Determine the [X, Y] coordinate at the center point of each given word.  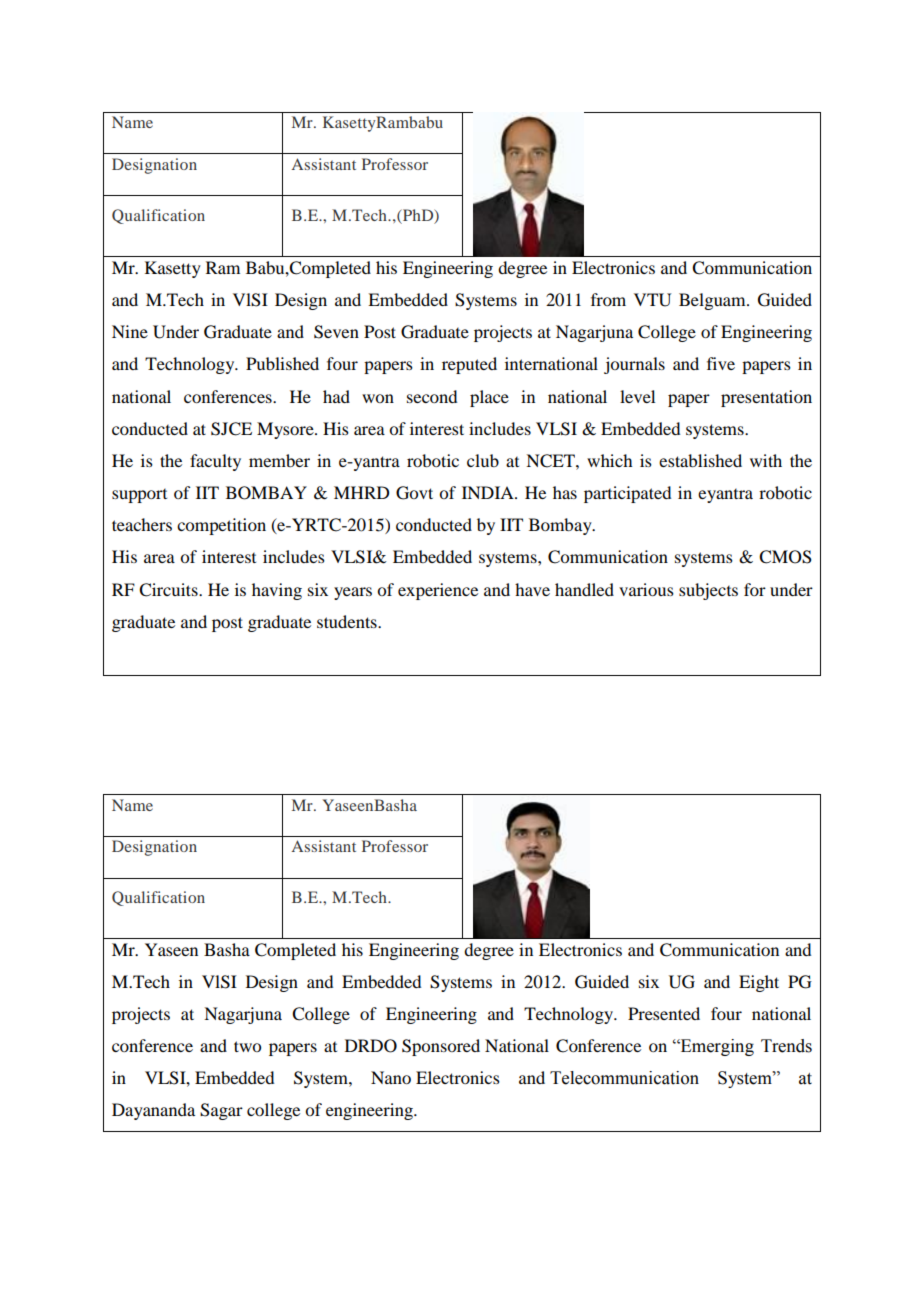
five [721, 363]
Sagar [221, 1111]
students [348, 621]
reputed [469, 365]
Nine [130, 331]
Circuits [169, 590]
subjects [708, 591]
